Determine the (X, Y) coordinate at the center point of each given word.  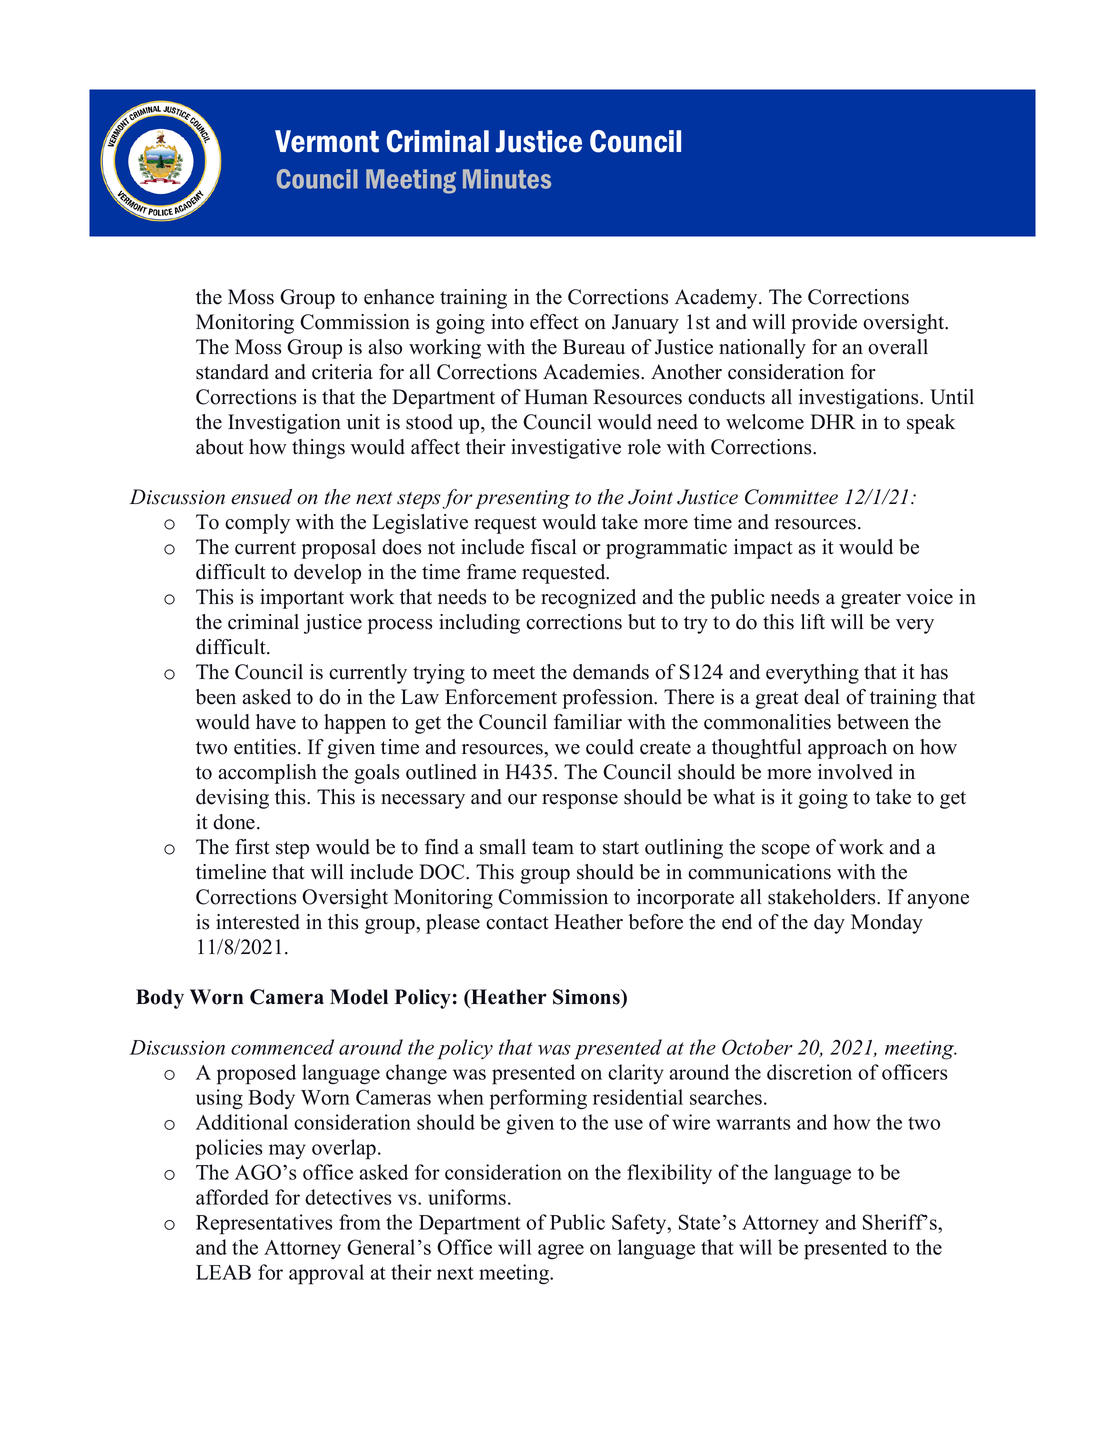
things (318, 449)
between (873, 722)
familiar (588, 721)
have (276, 722)
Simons (587, 997)
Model (359, 997)
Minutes (507, 179)
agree (561, 1252)
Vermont (327, 141)
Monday (887, 924)
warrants (753, 1123)
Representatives (264, 1224)
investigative (566, 449)
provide (824, 324)
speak (931, 424)
